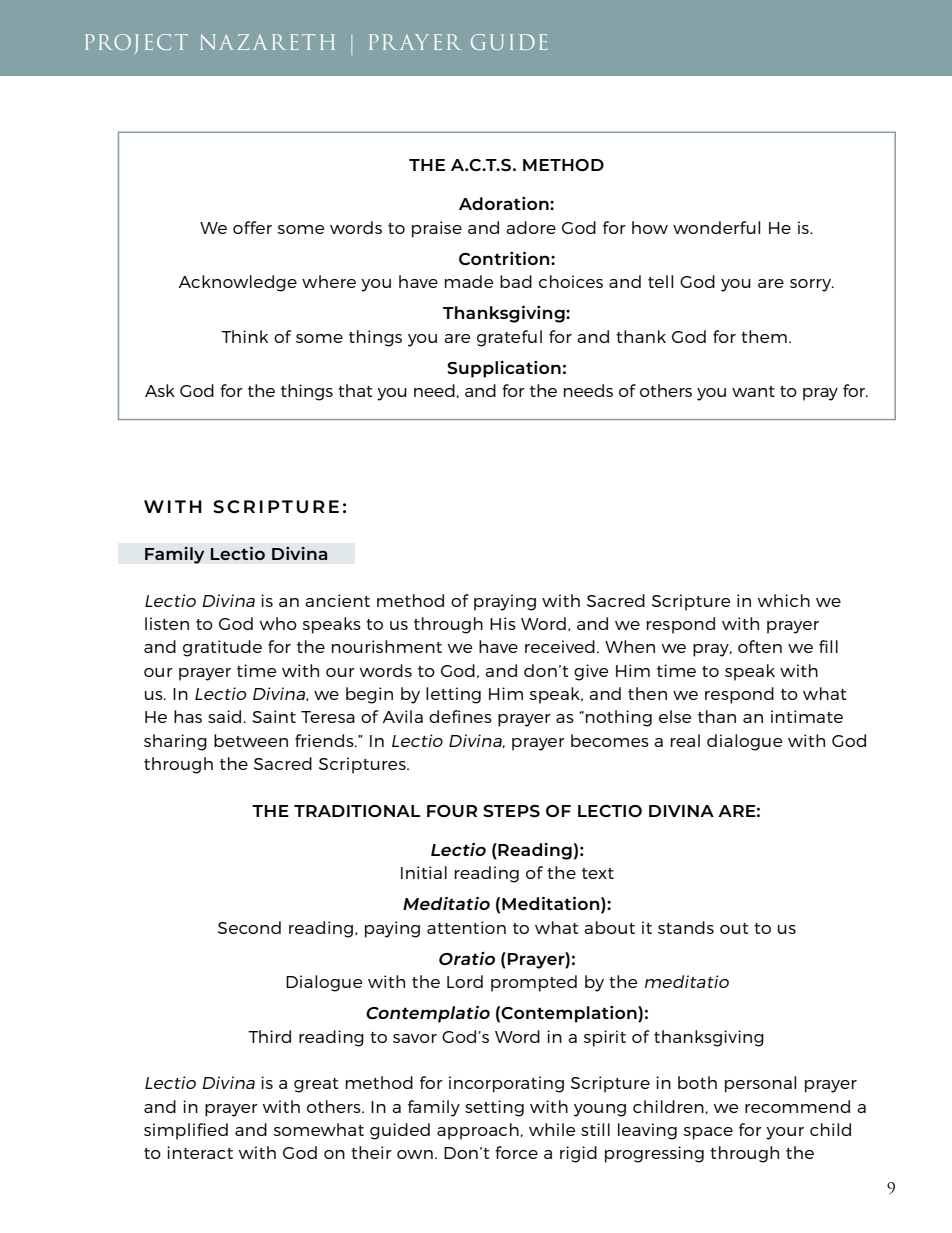 This image has width=952, height=1233. I want to click on PROJECT, so click(136, 44).
